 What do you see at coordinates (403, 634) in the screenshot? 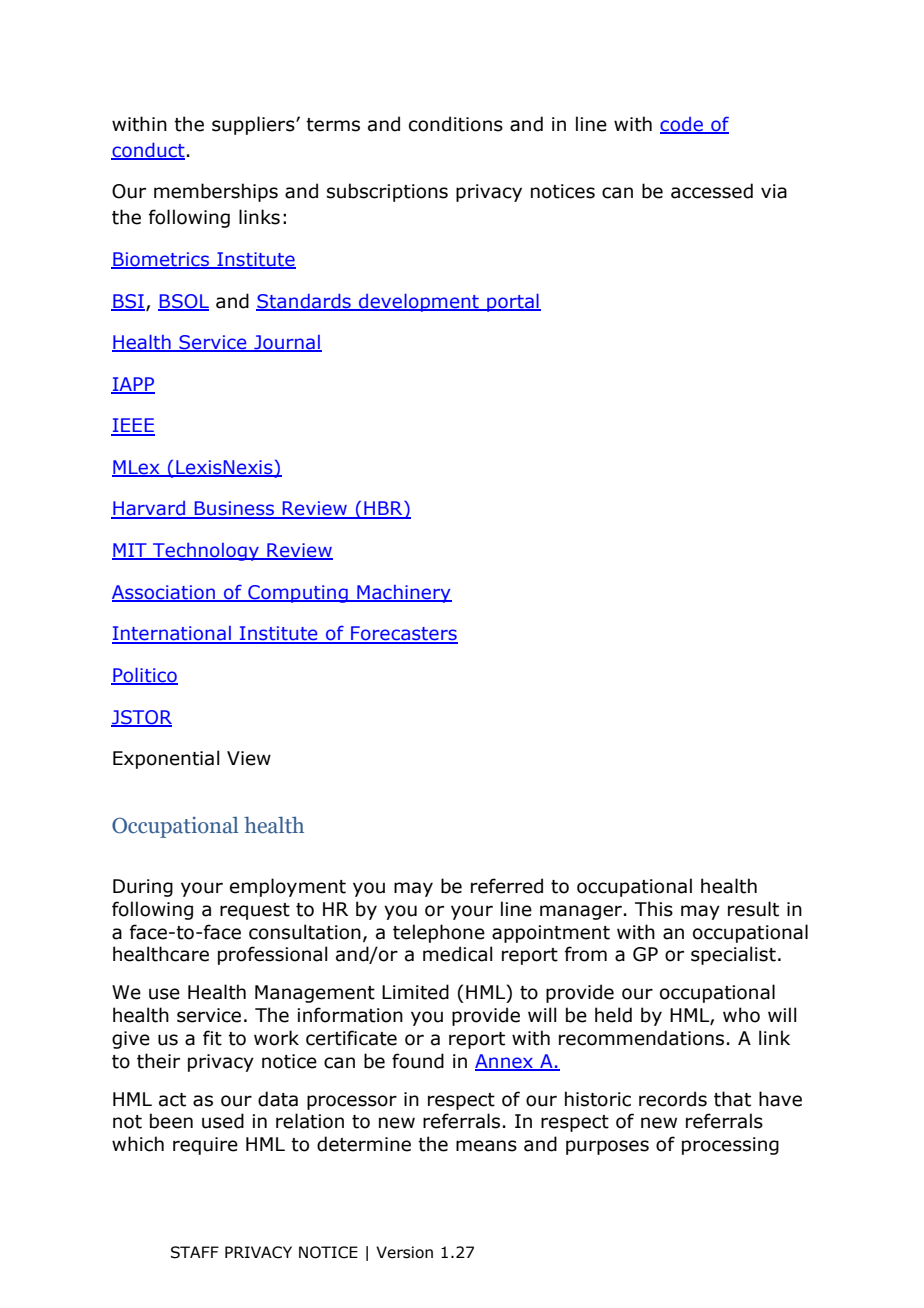
I see `Forecasters` at bounding box center [403, 634].
